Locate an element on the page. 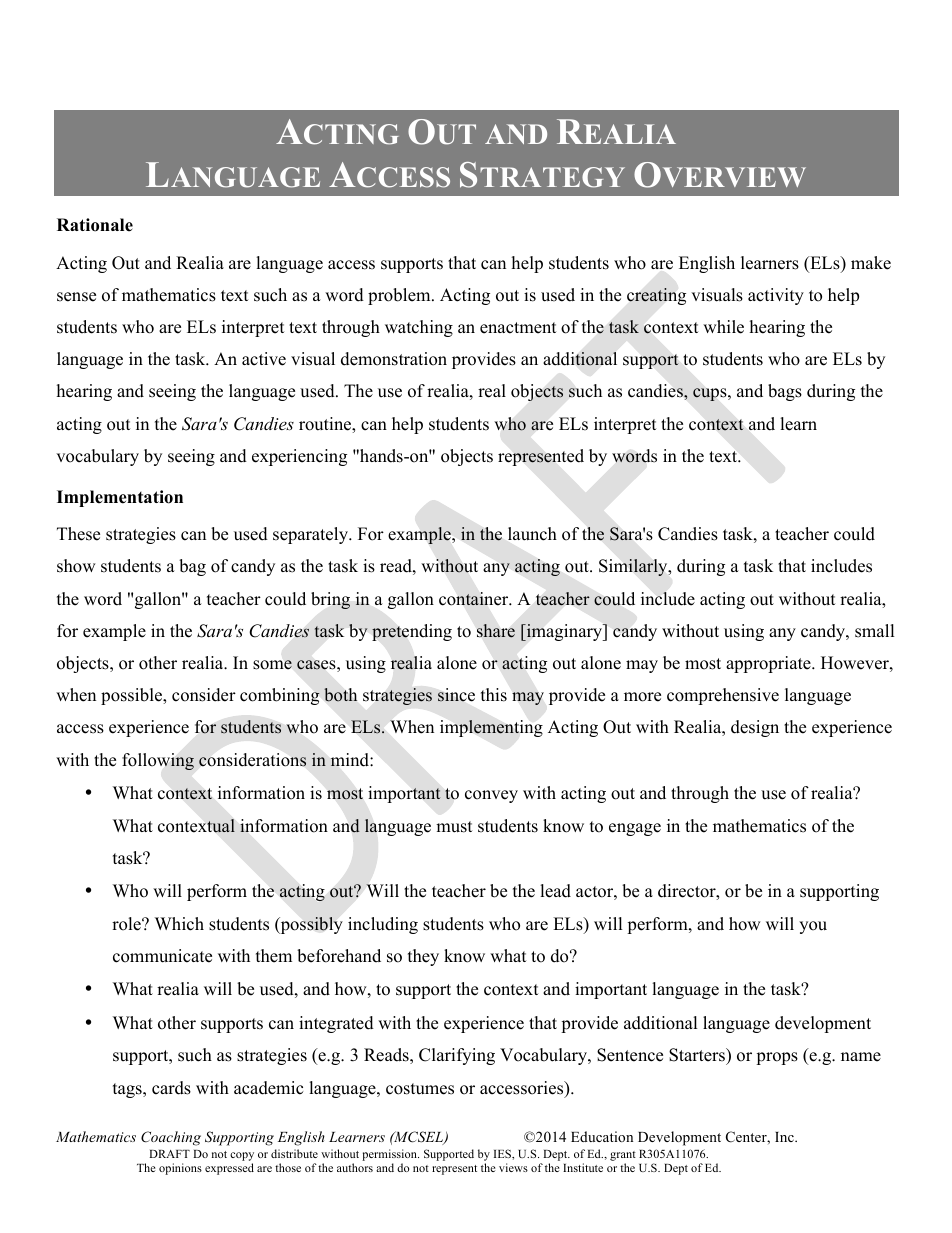  problem is located at coordinates (400, 296).
